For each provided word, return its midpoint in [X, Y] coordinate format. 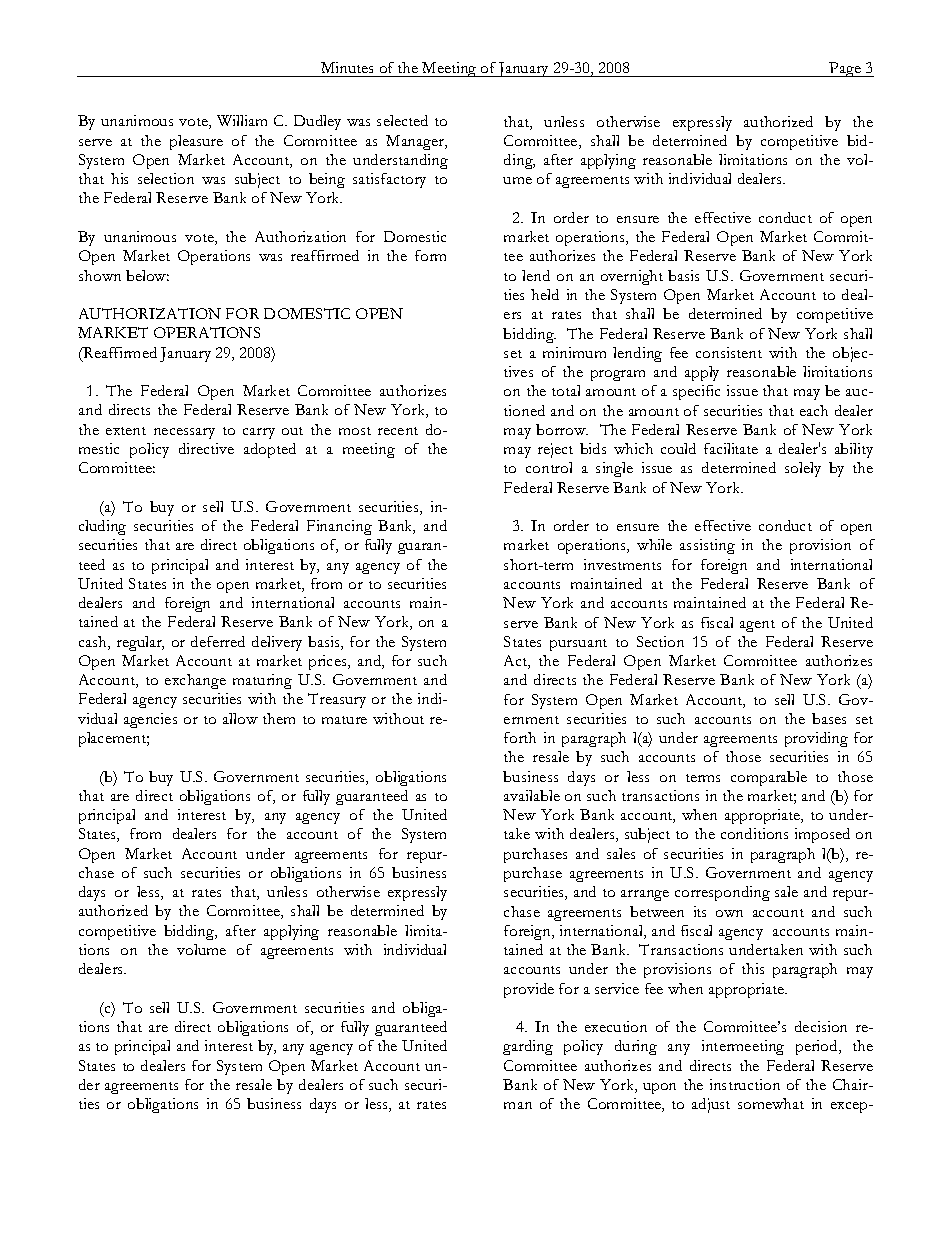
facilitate [731, 448]
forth [520, 737]
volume [201, 949]
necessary [184, 433]
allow [240, 718]
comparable [769, 778]
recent [398, 431]
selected [402, 120]
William [242, 120]
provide [529, 990]
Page [845, 69]
